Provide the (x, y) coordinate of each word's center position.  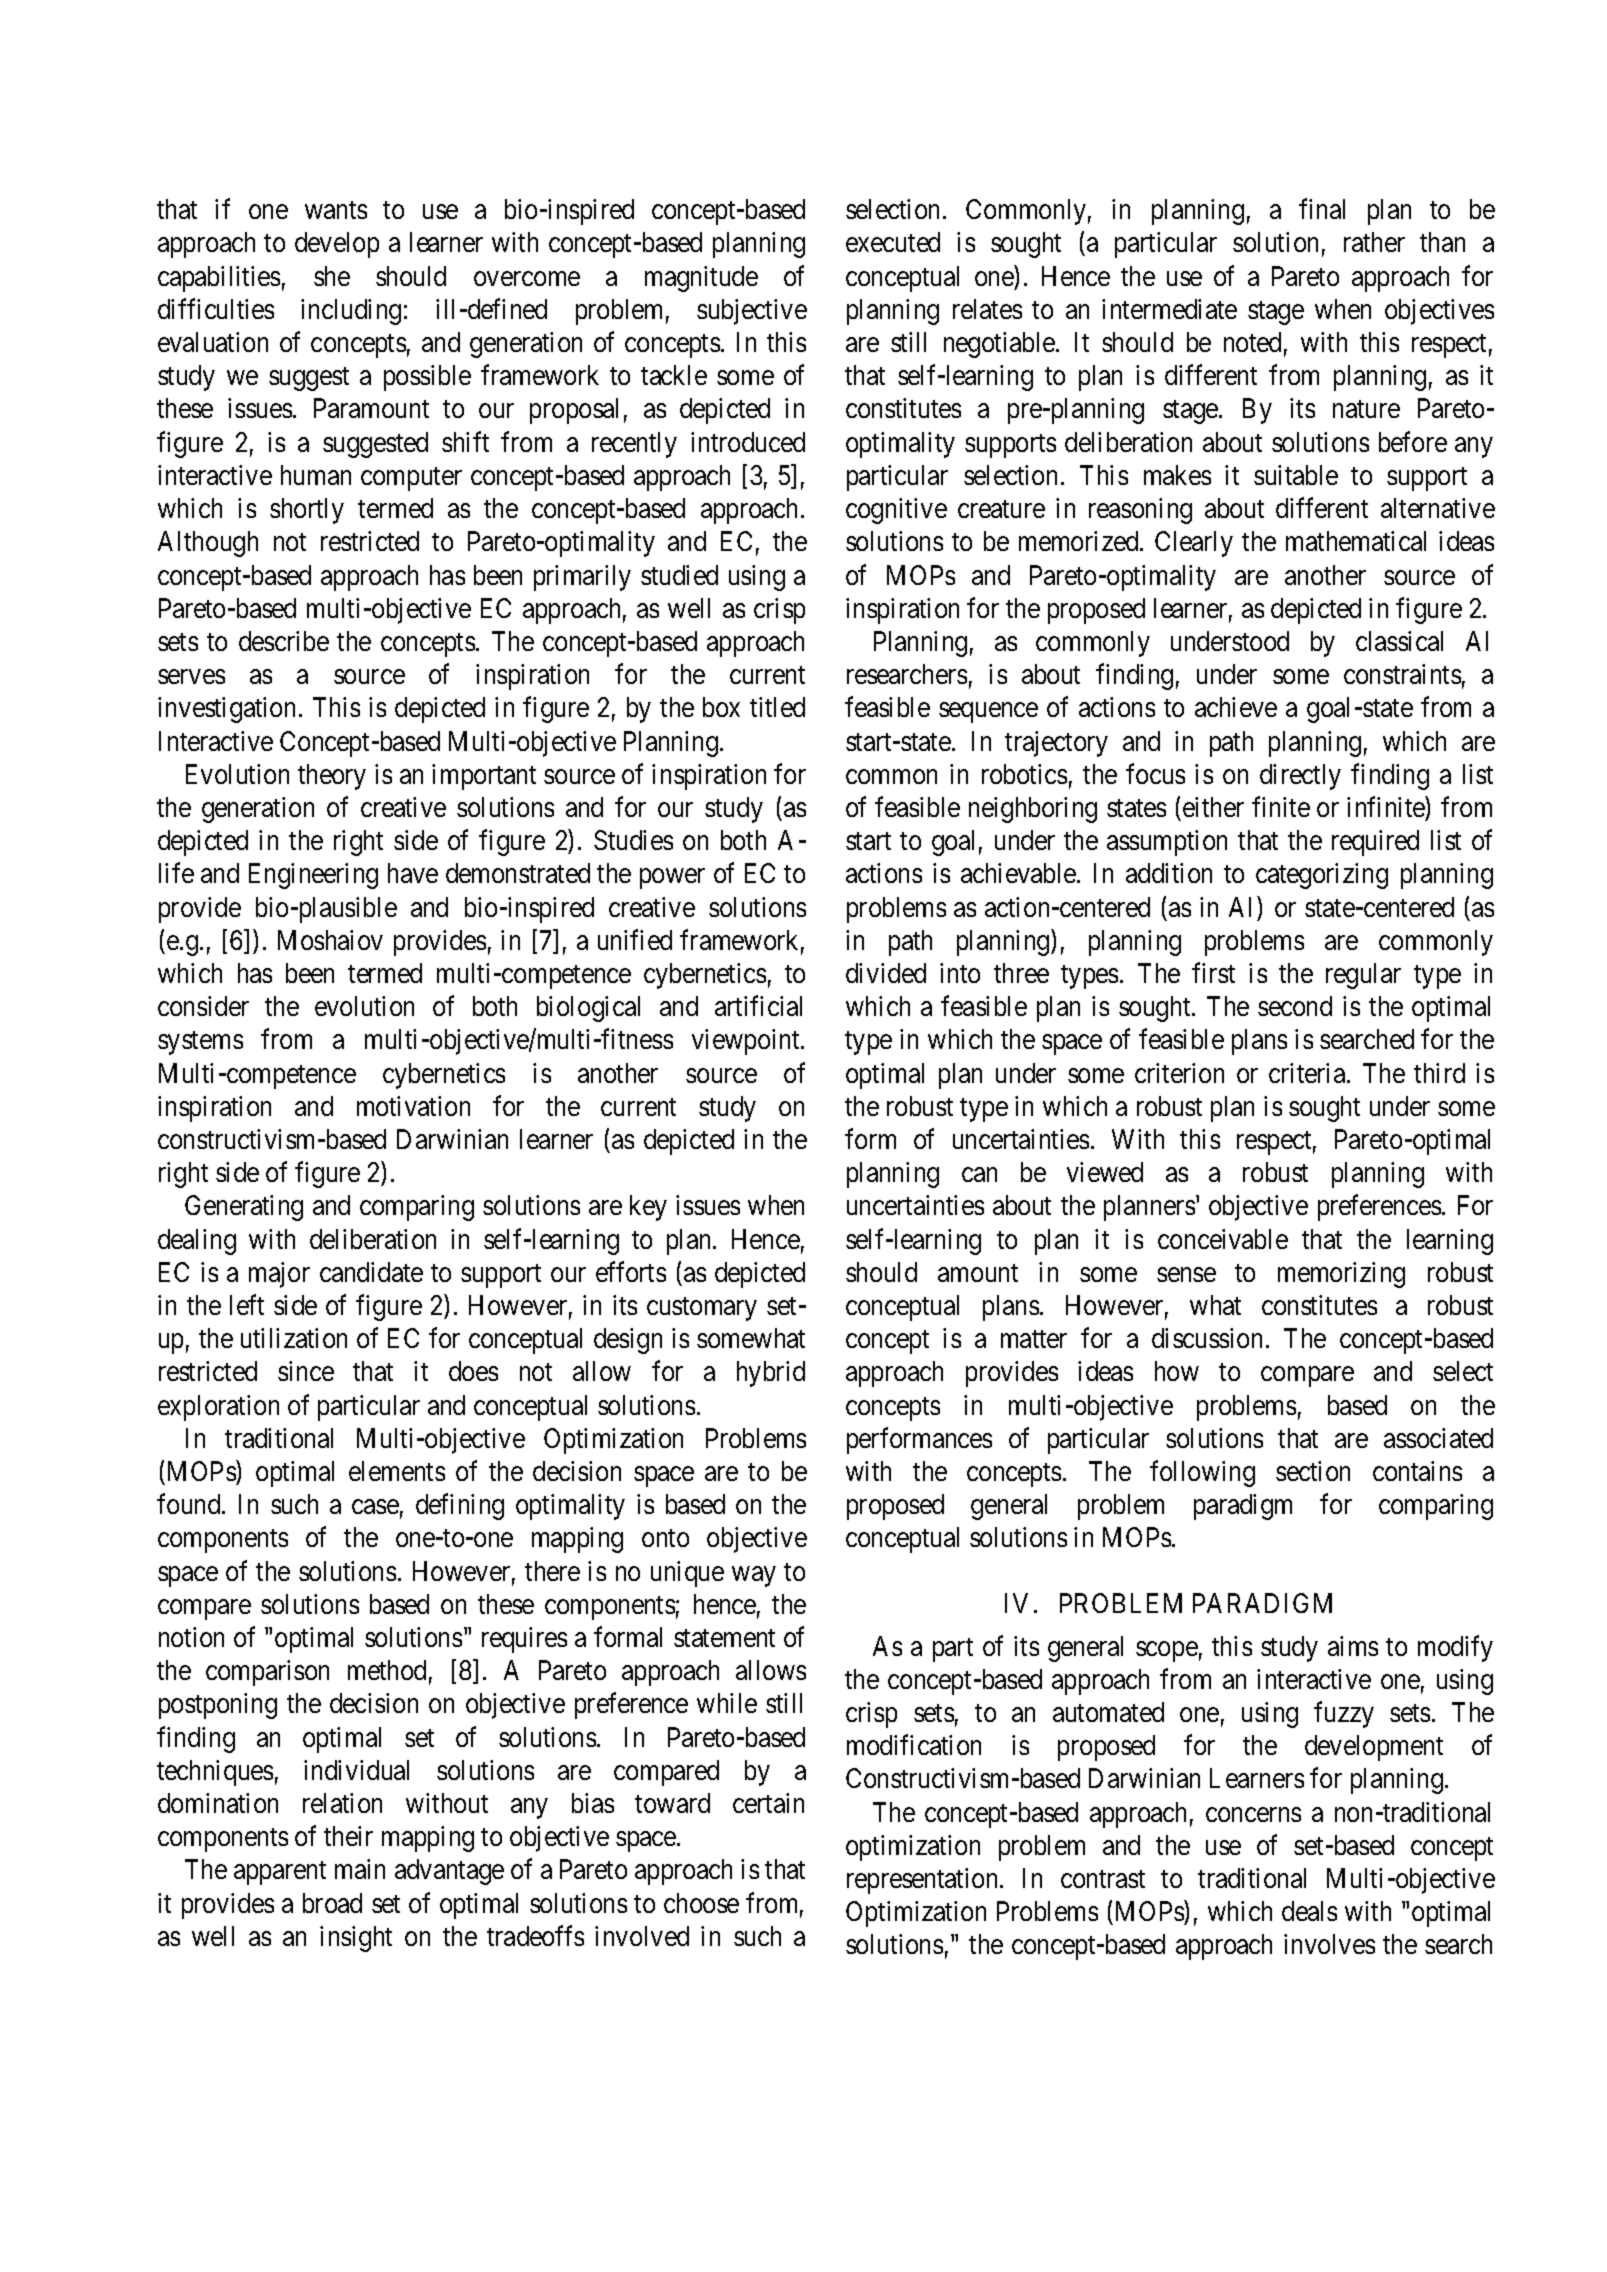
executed (893, 242)
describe (284, 641)
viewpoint (747, 1042)
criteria (1308, 1073)
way (754, 1576)
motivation (413, 1106)
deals (1309, 1911)
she (332, 276)
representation (924, 1881)
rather (1374, 242)
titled (777, 707)
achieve (1236, 707)
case (375, 1507)
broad (332, 1903)
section (1313, 1471)
